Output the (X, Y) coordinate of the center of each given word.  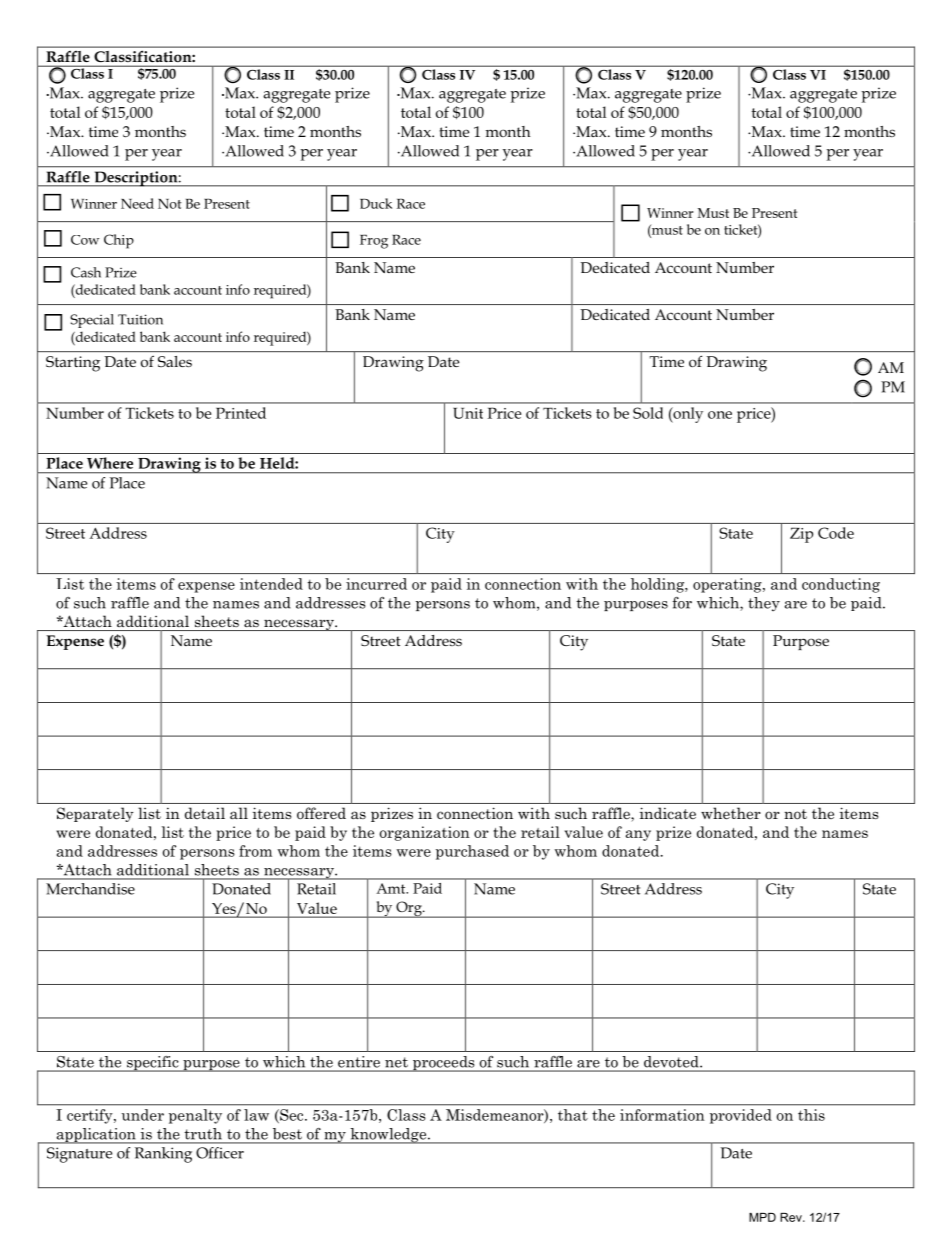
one (720, 415)
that (573, 1115)
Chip (119, 241)
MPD (762, 1217)
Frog (374, 241)
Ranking (163, 1155)
